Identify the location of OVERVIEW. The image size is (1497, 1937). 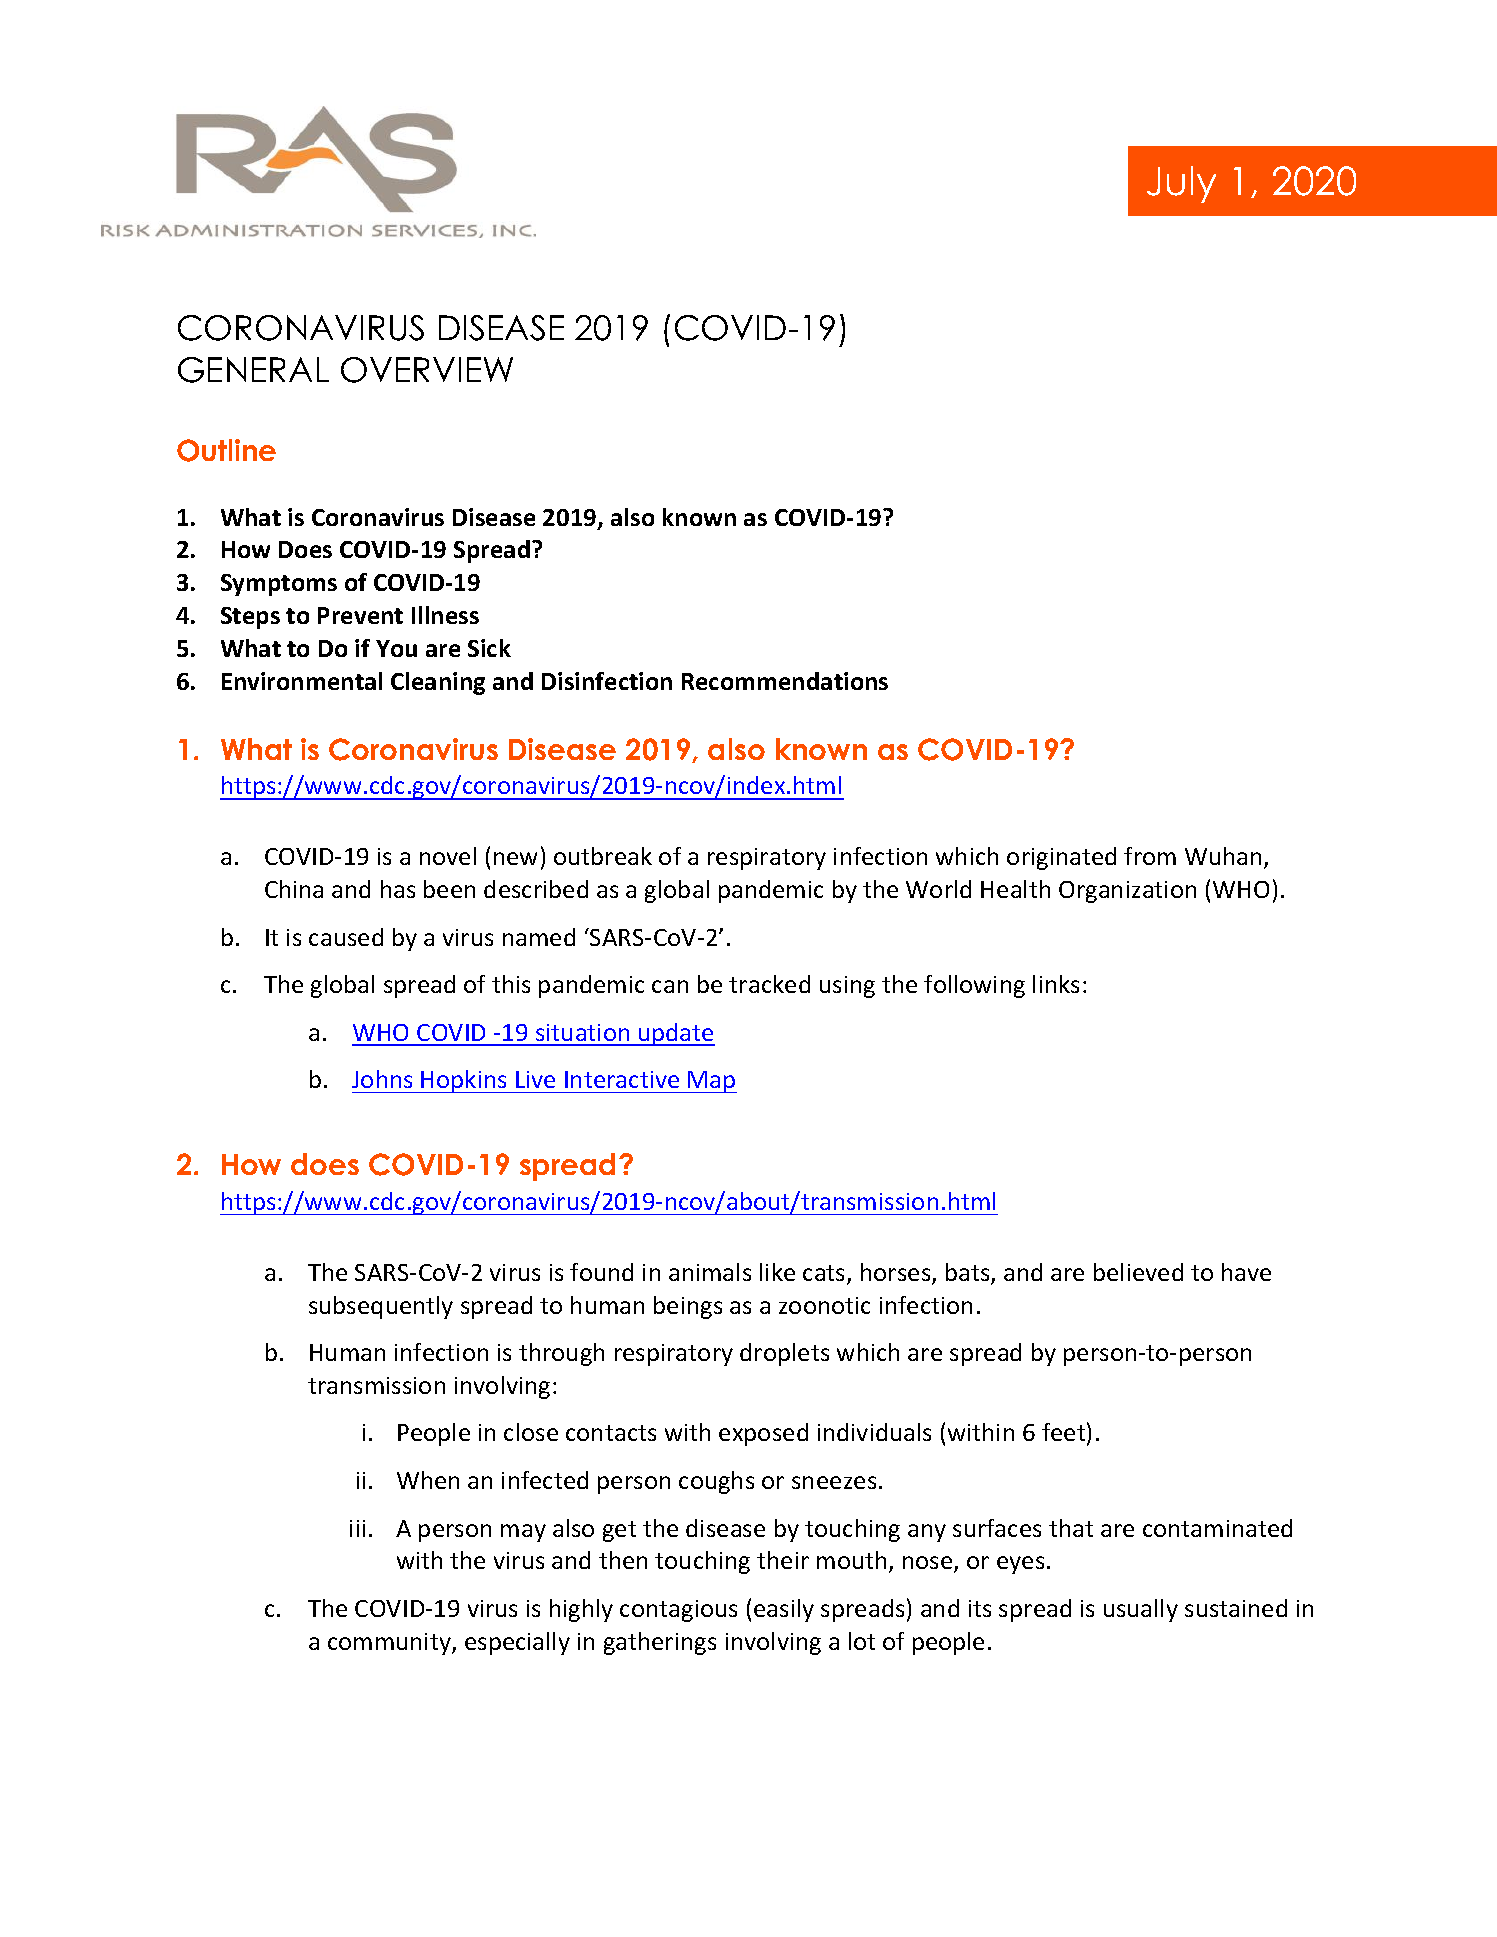
(427, 370).
